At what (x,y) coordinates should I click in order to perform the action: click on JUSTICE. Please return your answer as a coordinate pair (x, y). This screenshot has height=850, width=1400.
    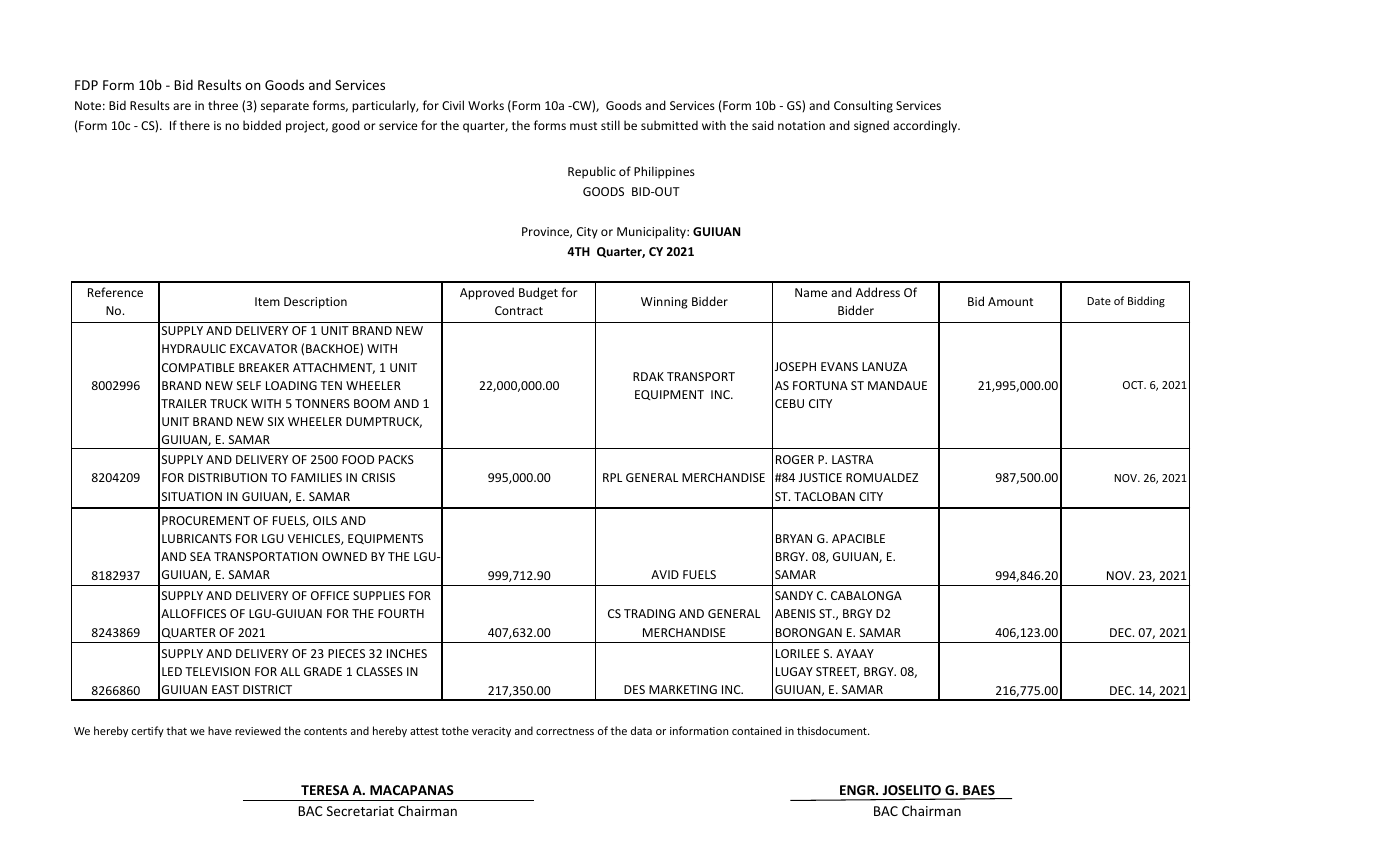
    Looking at the image, I should click on (820, 477).
